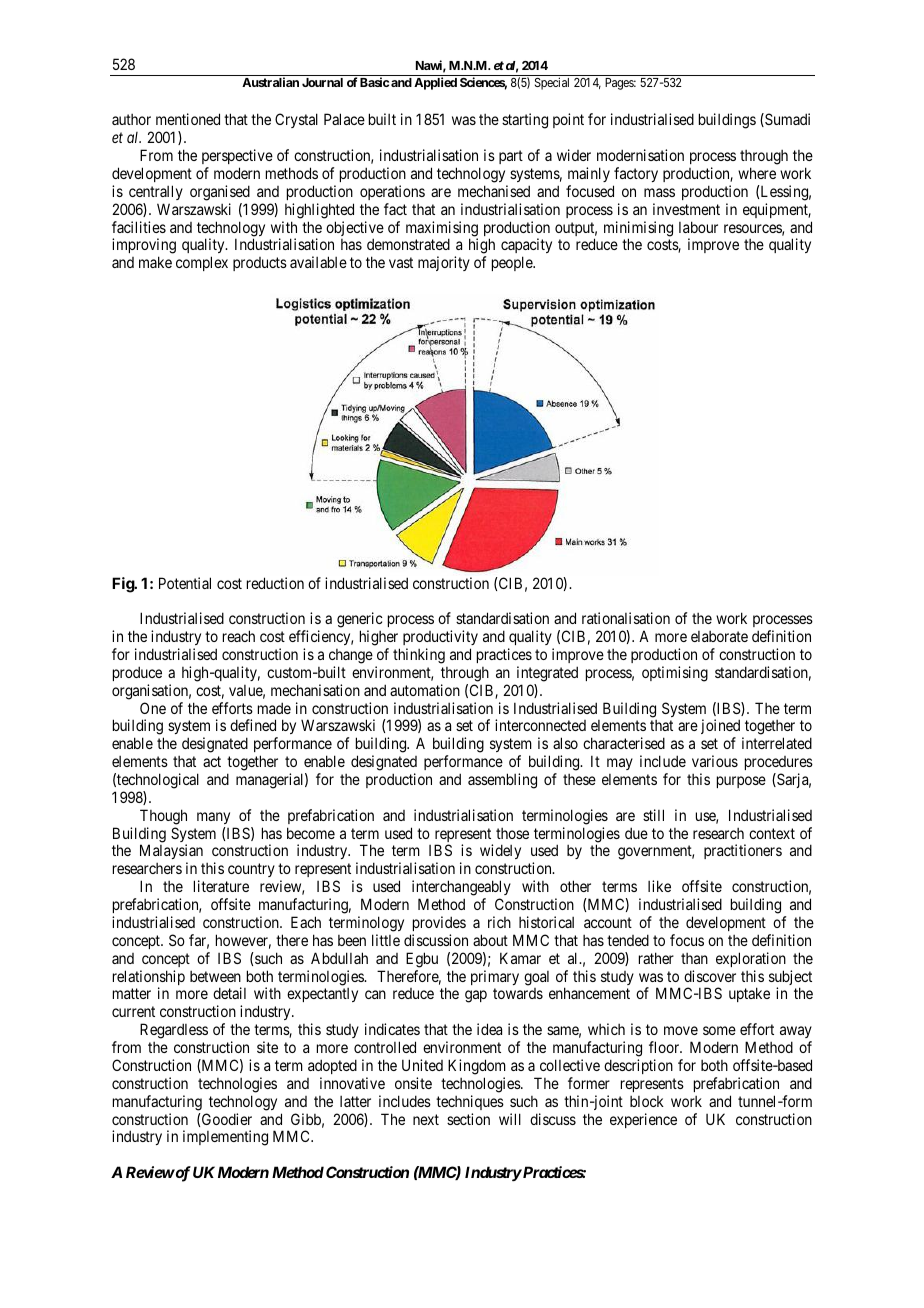 The height and width of the screenshot is (1308, 924). What do you see at coordinates (757, 173) in the screenshot?
I see `where` at bounding box center [757, 173].
